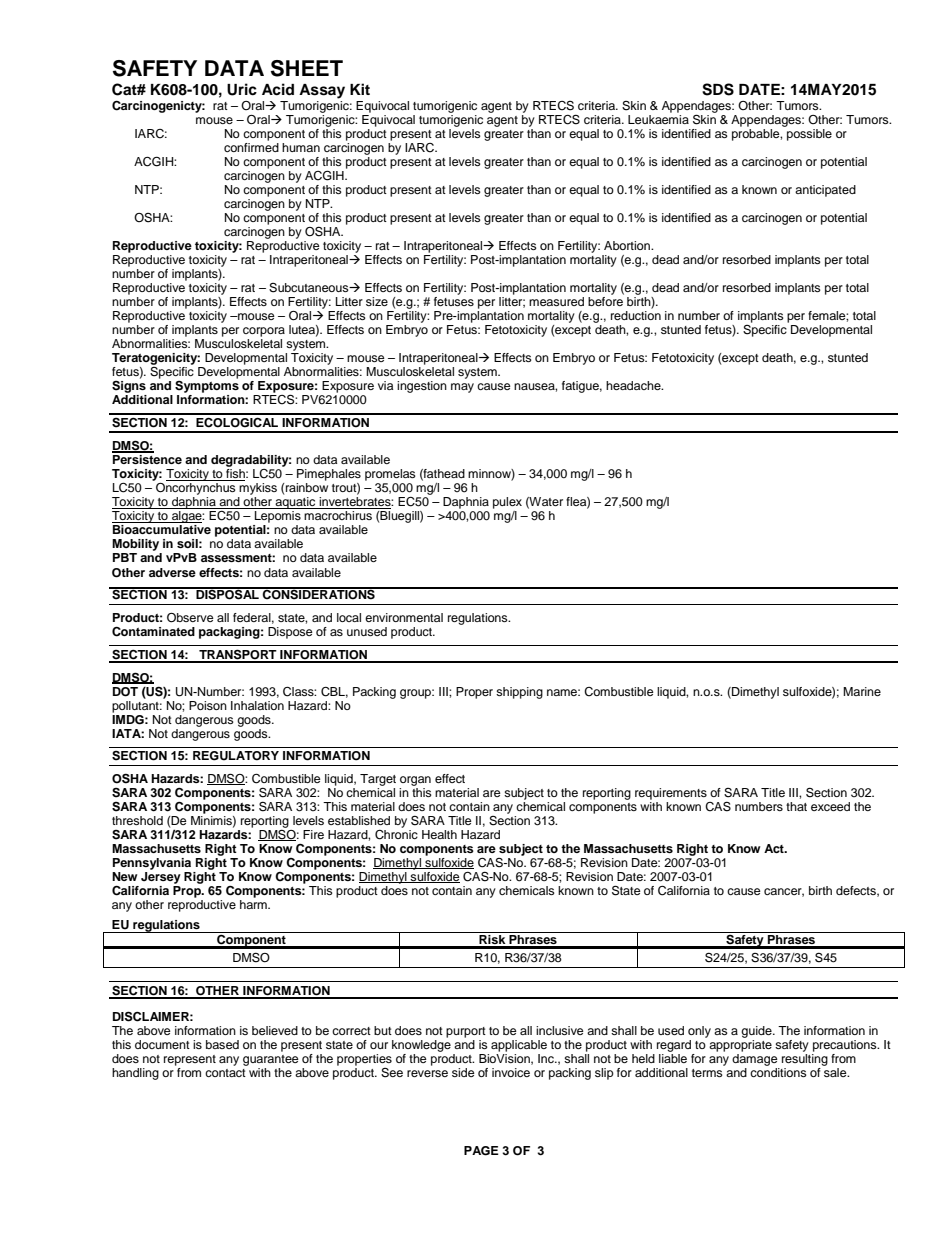 This screenshot has height=1233, width=952. Describe the element at coordinates (481, 1151) in the screenshot. I see `PAGE` at that location.
